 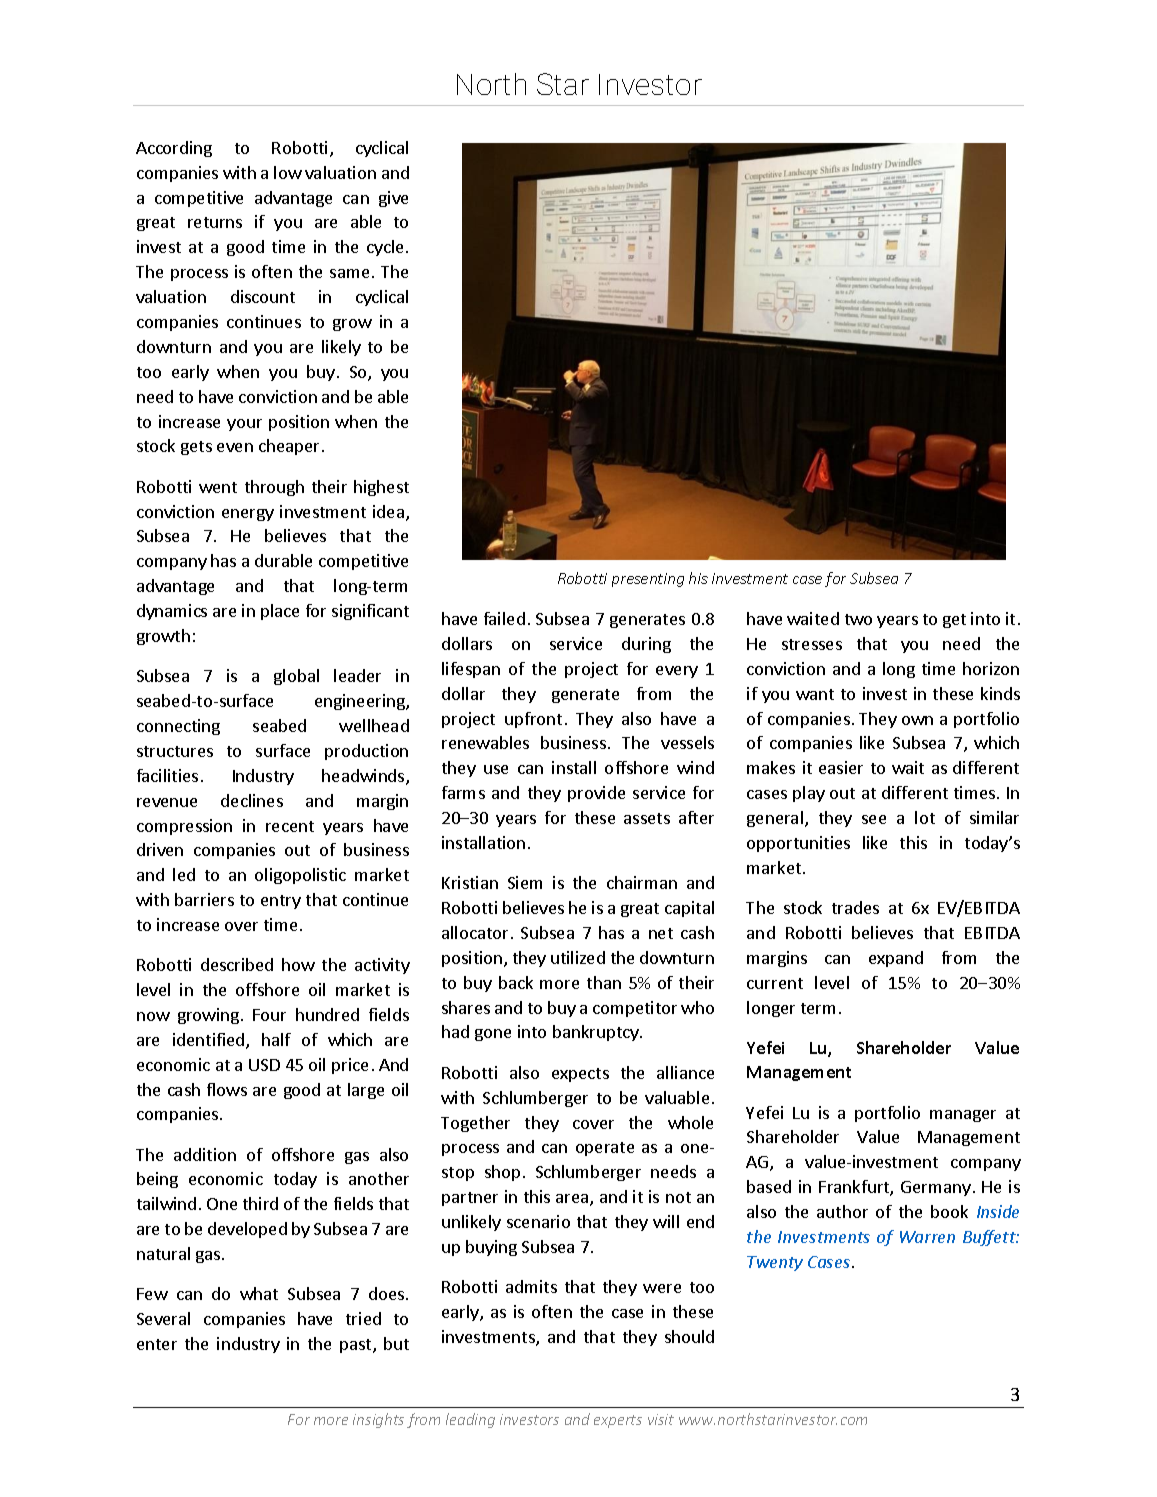 I want to click on addition, so click(x=205, y=1154).
